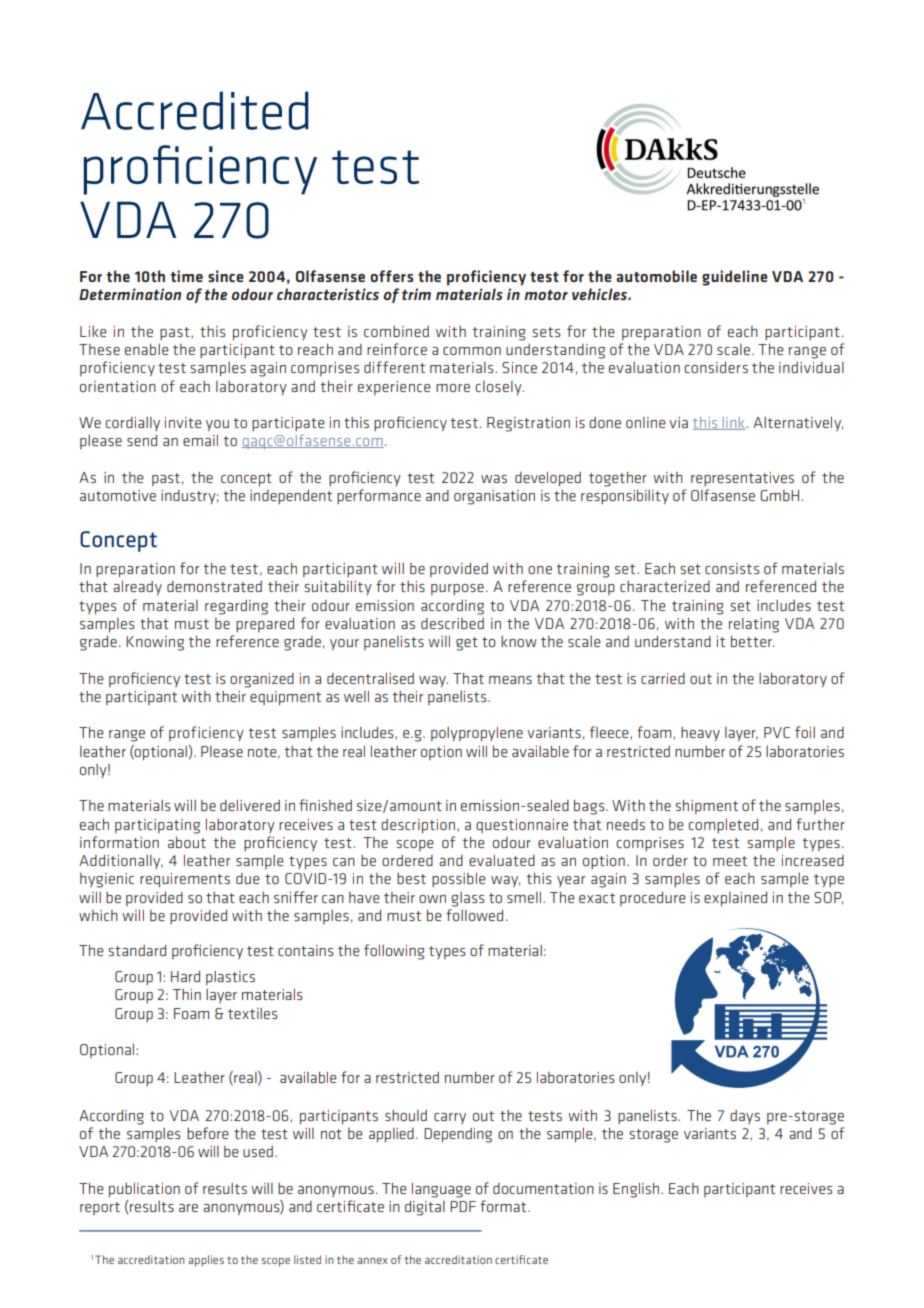 The image size is (924, 1308). What do you see at coordinates (195, 110) in the screenshot?
I see `Accredited` at bounding box center [195, 110].
